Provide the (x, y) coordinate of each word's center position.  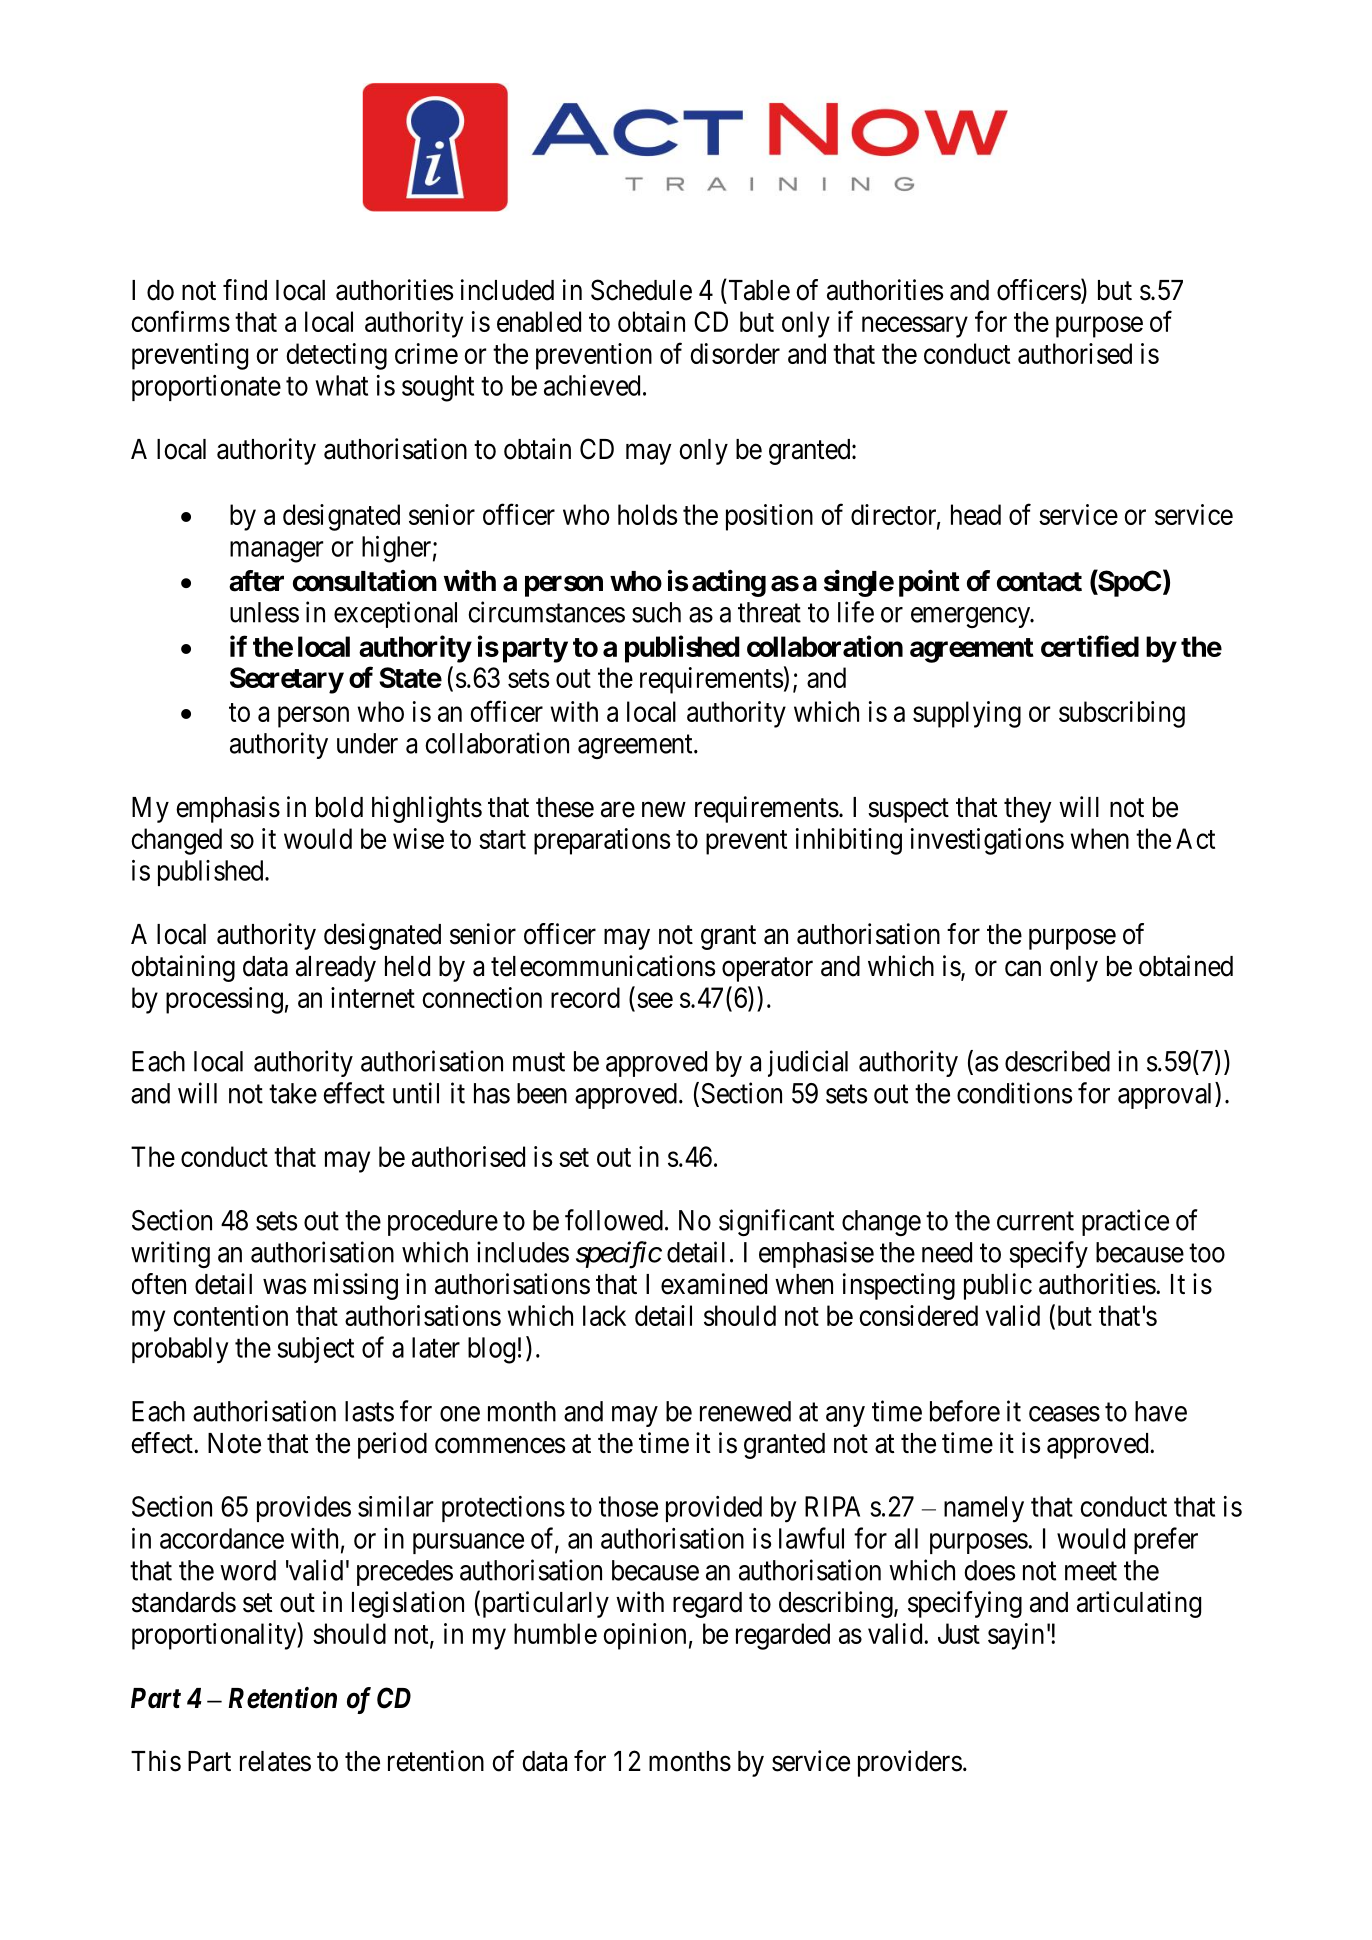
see (655, 1000)
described (1057, 1061)
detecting (336, 356)
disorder (735, 353)
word (248, 1570)
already (336, 969)
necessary (915, 327)
